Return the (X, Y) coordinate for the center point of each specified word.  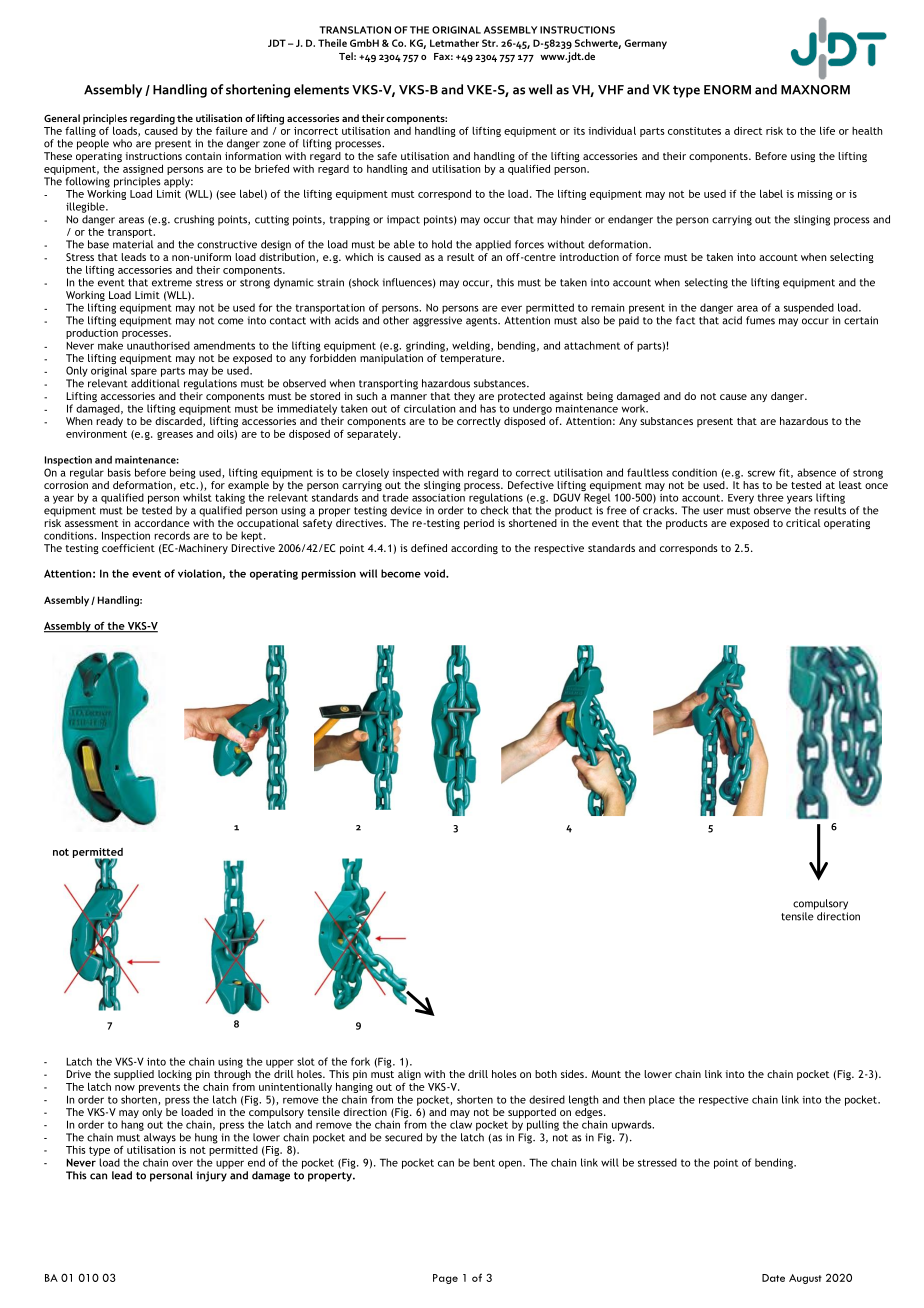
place (662, 1100)
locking (175, 1075)
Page (445, 1279)
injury (211, 1176)
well (540, 89)
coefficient (128, 548)
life (827, 130)
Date (773, 1278)
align (409, 1075)
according (474, 549)
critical (803, 523)
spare (144, 372)
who (122, 143)
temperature (472, 360)
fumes (760, 320)
